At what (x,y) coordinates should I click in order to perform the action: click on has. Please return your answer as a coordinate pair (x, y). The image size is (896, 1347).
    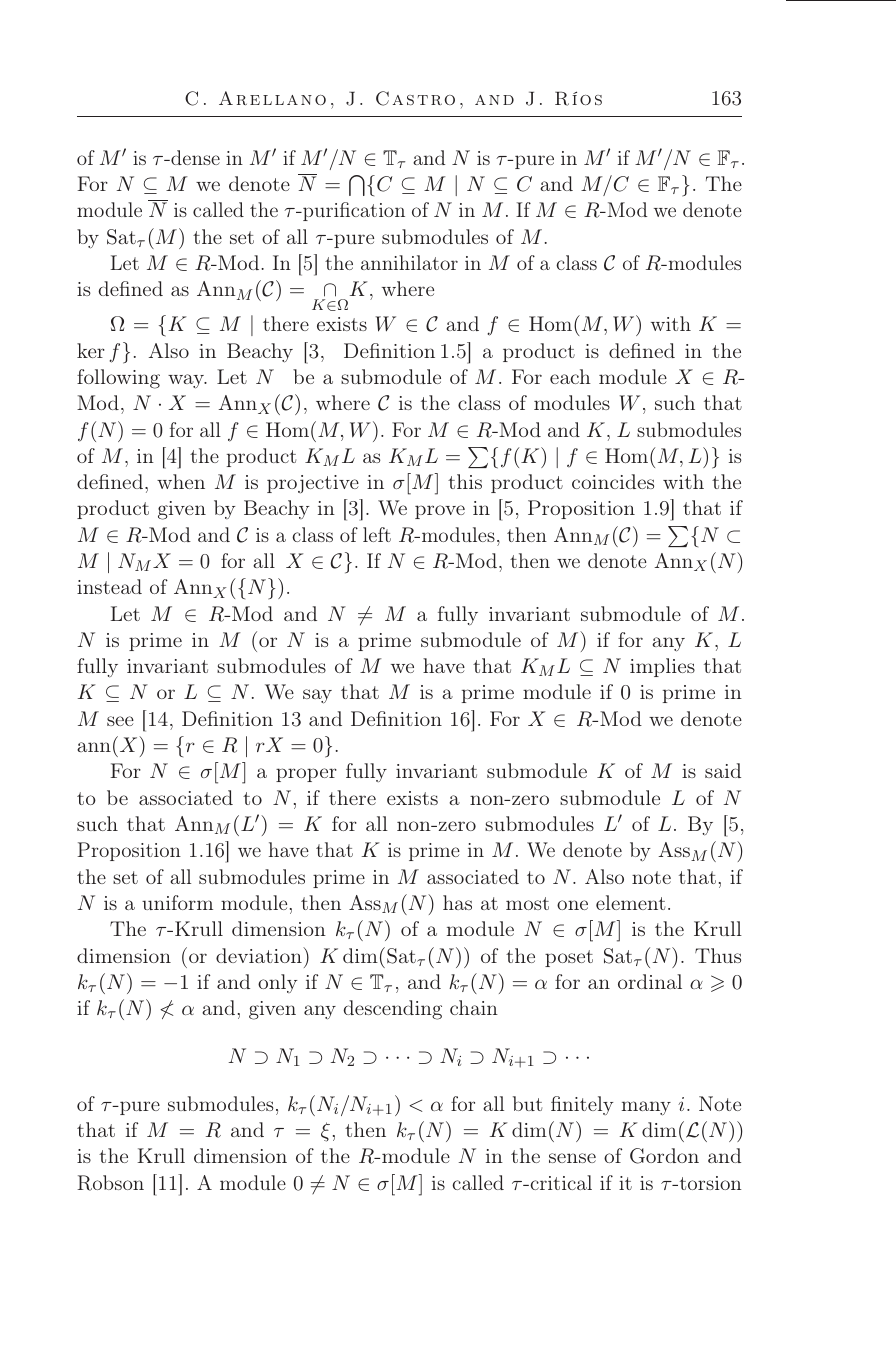
    Looking at the image, I should click on (457, 902).
